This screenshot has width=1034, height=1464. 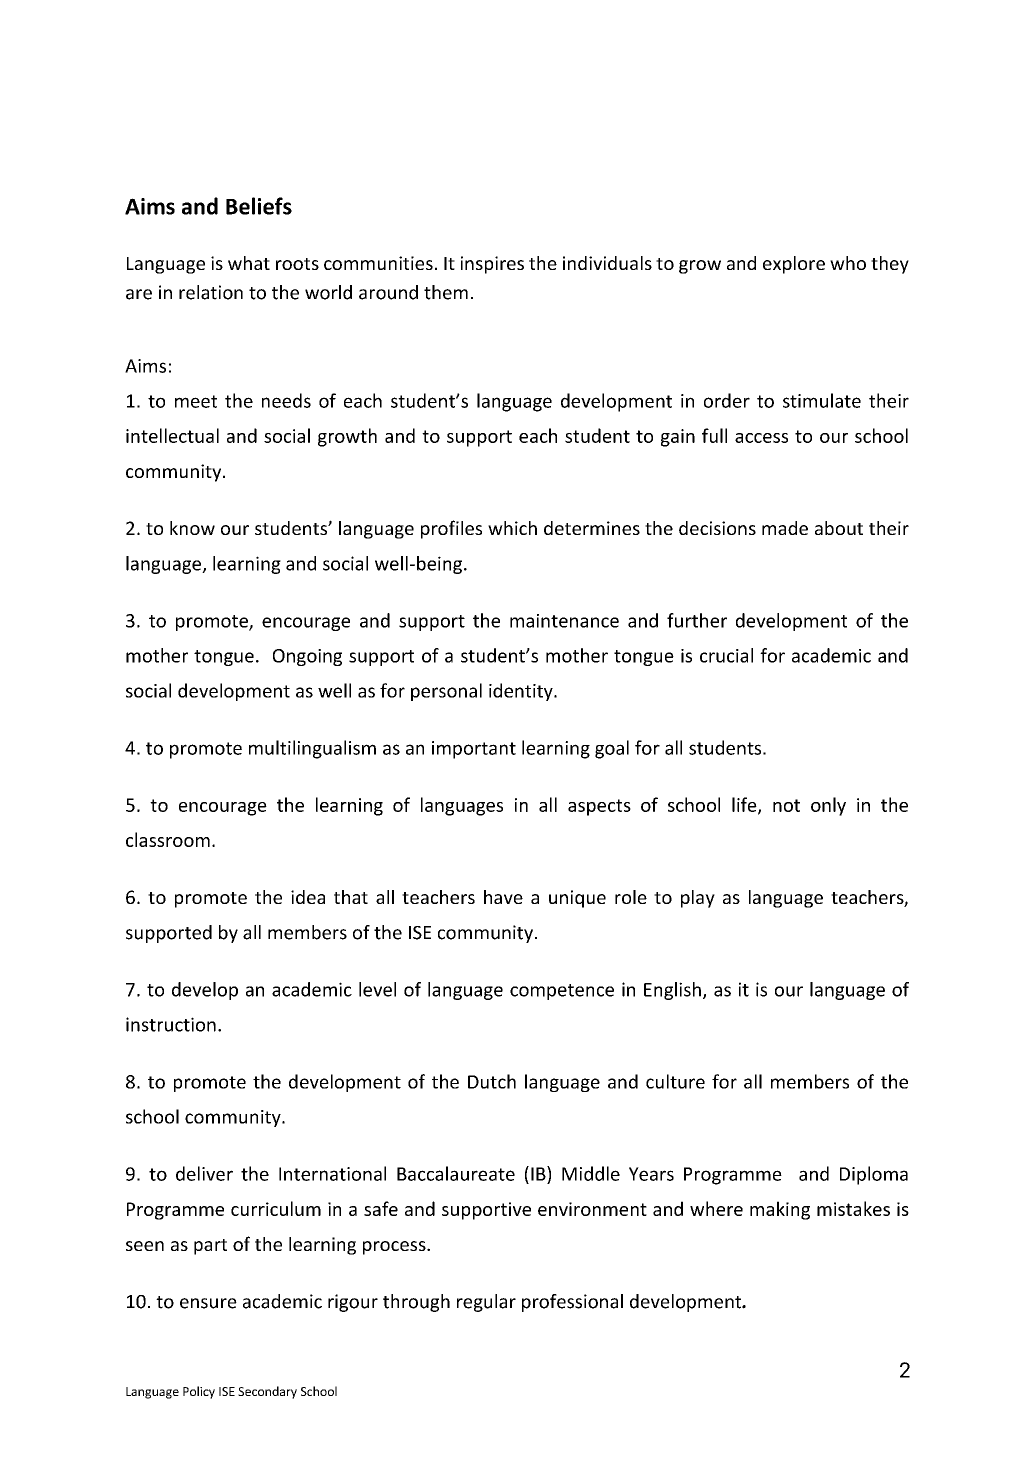 What do you see at coordinates (562, 992) in the screenshot?
I see `competence` at bounding box center [562, 992].
